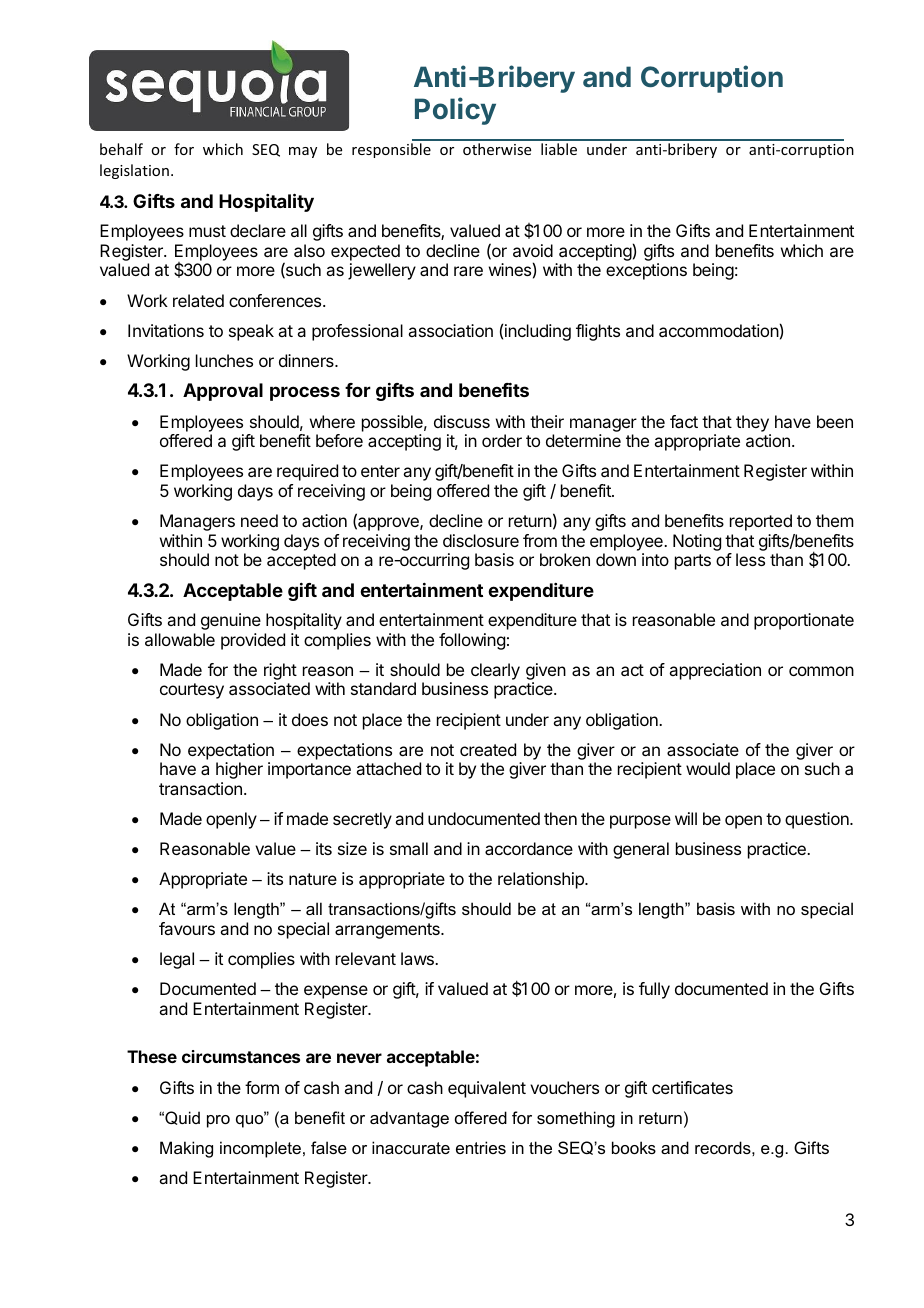  Describe the element at coordinates (134, 171) in the screenshot. I see `legislation` at that location.
